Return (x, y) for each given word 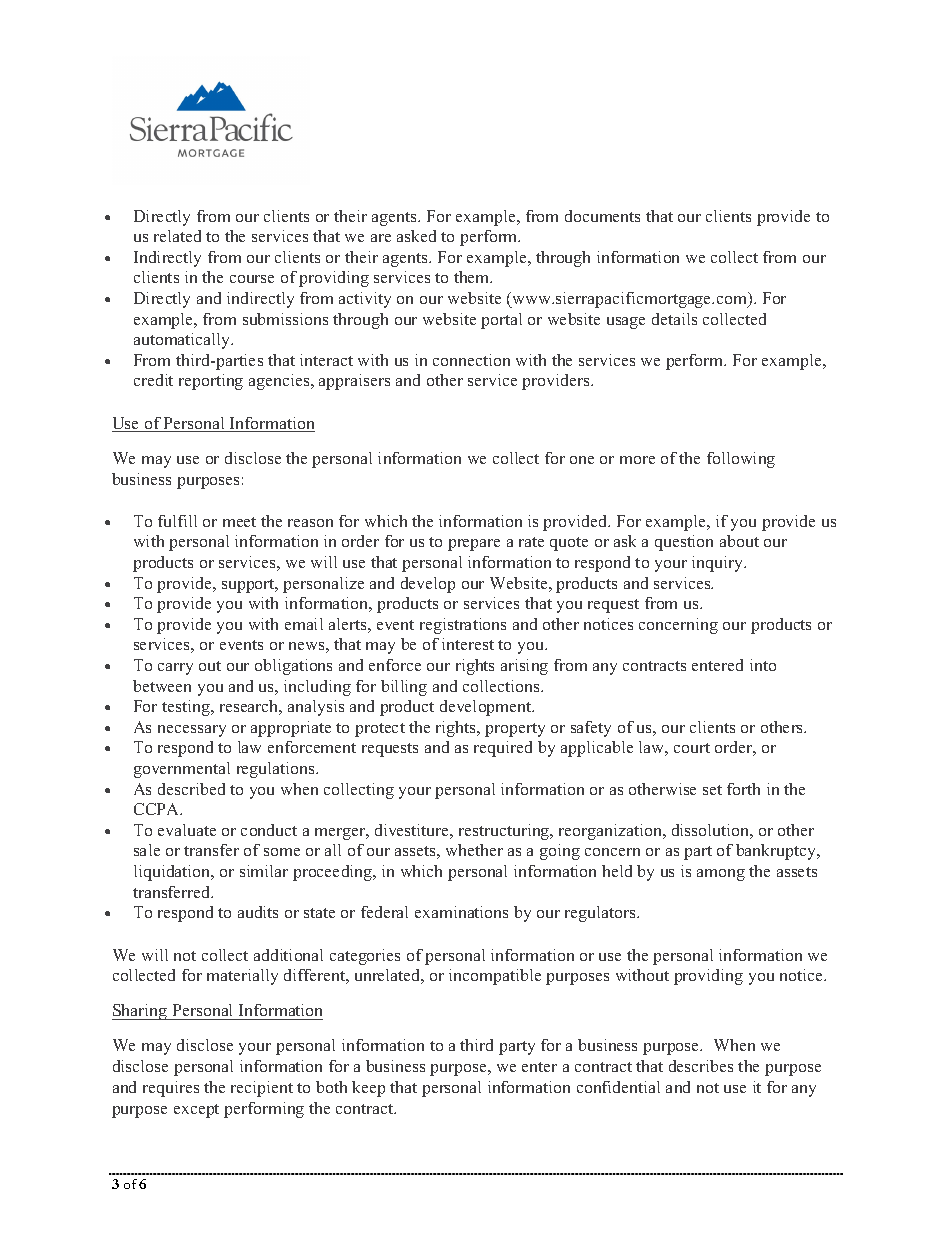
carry (175, 669)
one (582, 460)
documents (602, 216)
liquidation (173, 873)
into (763, 665)
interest (468, 644)
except (196, 1111)
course (252, 279)
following (741, 460)
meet (239, 522)
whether (474, 850)
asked (416, 236)
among (721, 875)
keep (368, 1089)
